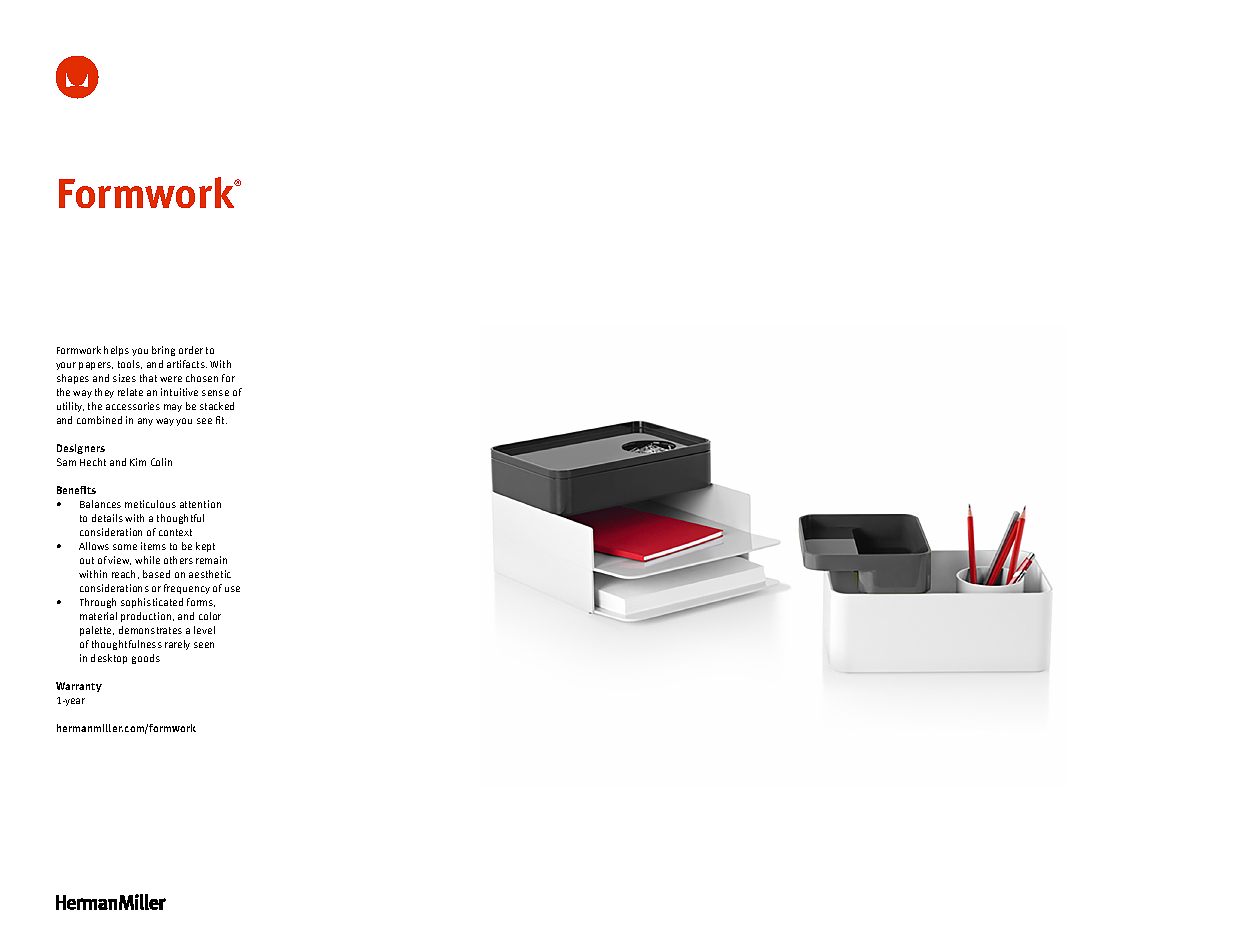 This page has width=1233, height=952. Describe the element at coordinates (66, 366) in the page. I see `your` at that location.
